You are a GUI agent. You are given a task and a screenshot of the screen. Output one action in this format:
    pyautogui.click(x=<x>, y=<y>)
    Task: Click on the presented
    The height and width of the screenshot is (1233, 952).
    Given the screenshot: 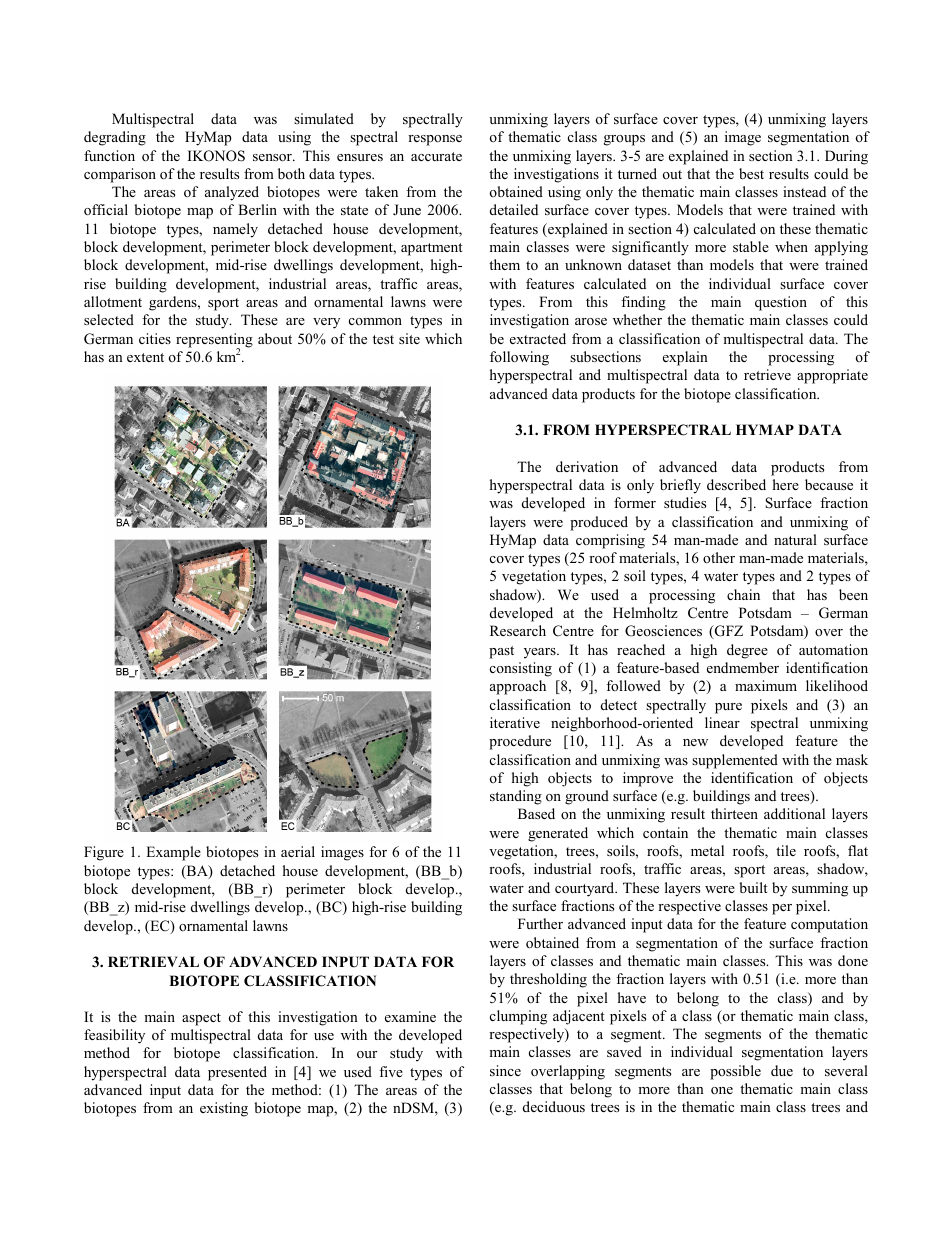 What is the action you would take?
    pyautogui.click(x=237, y=1073)
